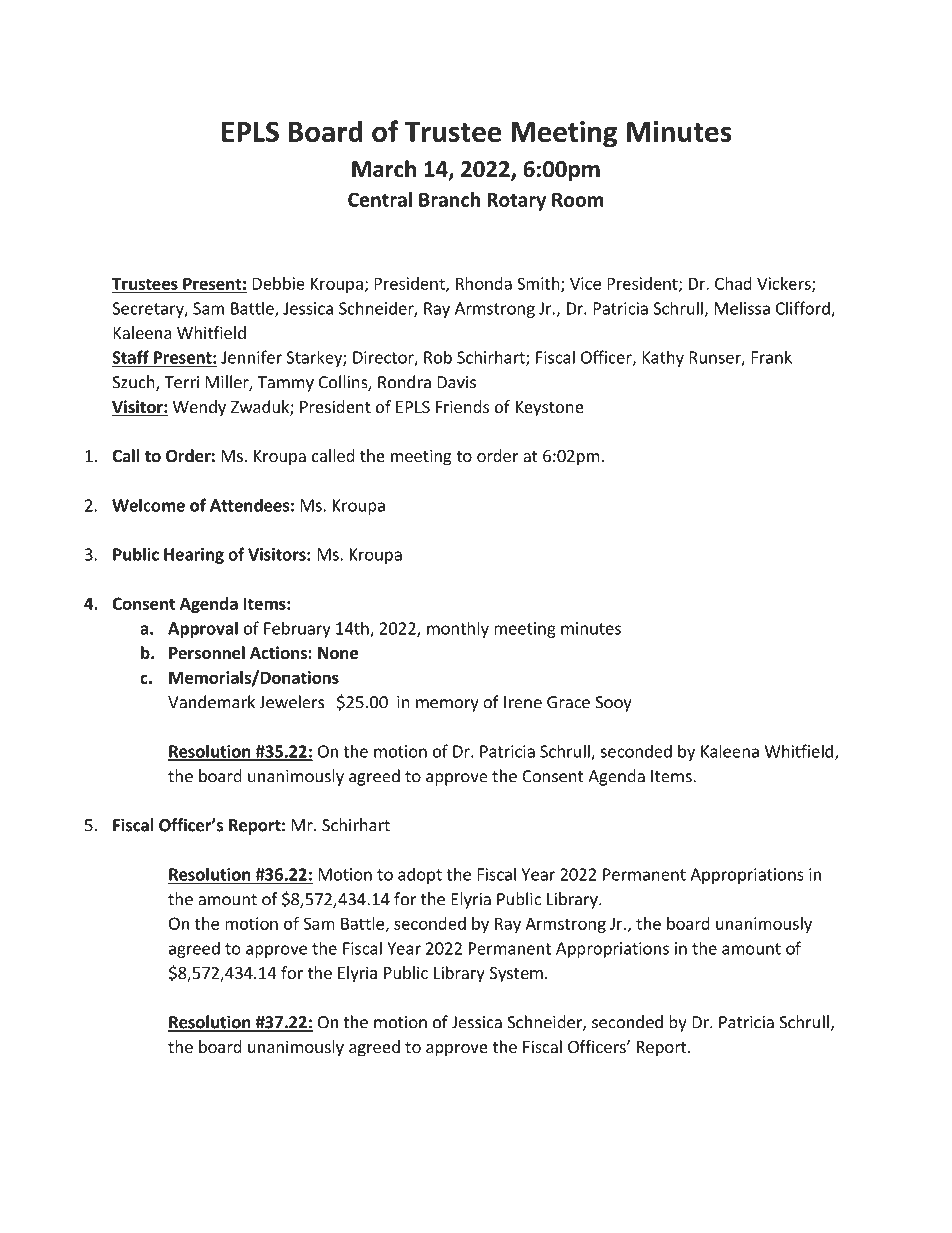 This screenshot has height=1233, width=952. What do you see at coordinates (568, 702) in the screenshot?
I see `Grace` at bounding box center [568, 702].
